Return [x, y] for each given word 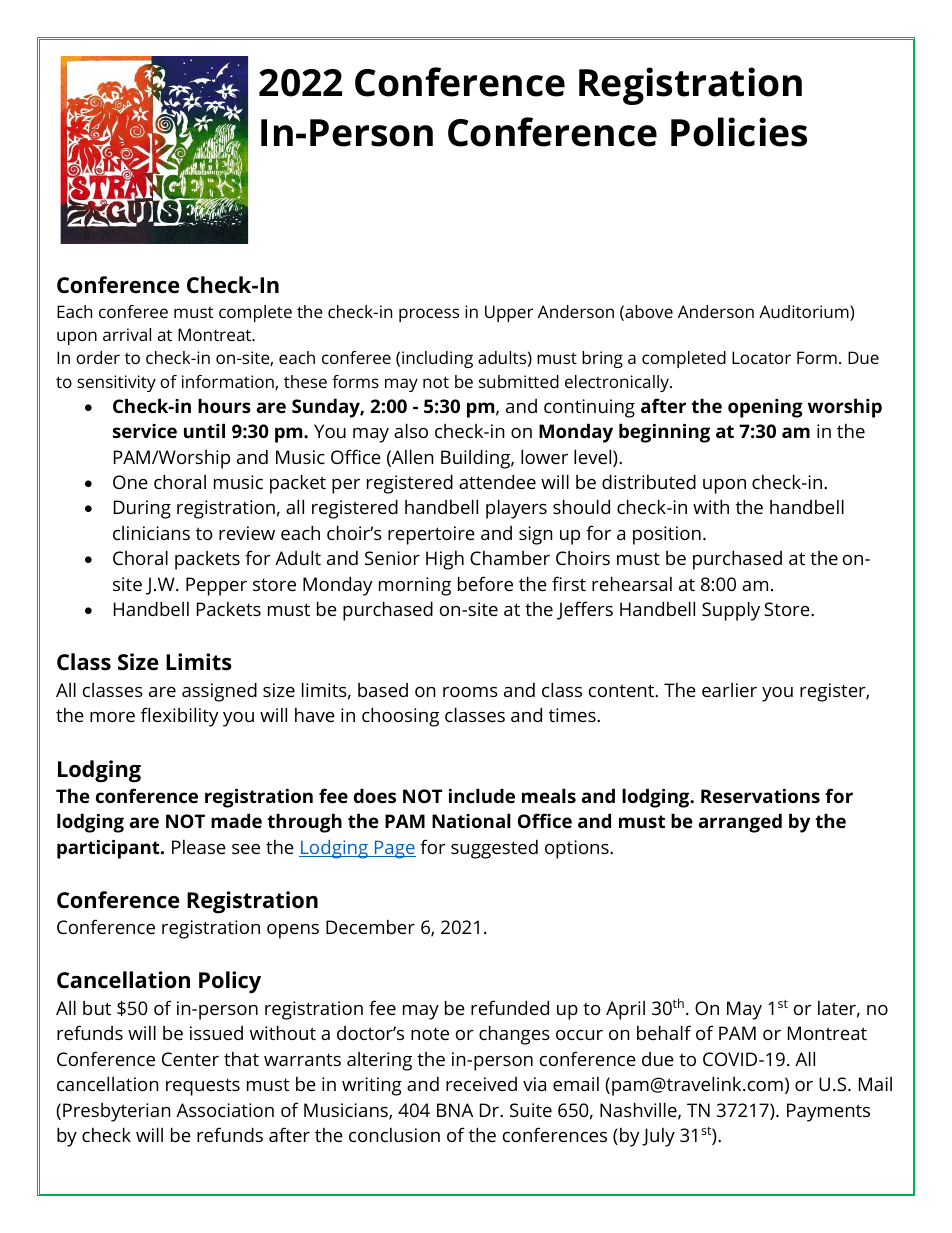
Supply [731, 611]
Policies [739, 132]
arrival [127, 334]
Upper [509, 313]
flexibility [180, 717]
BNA [455, 1110]
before [485, 583]
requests [203, 1087]
